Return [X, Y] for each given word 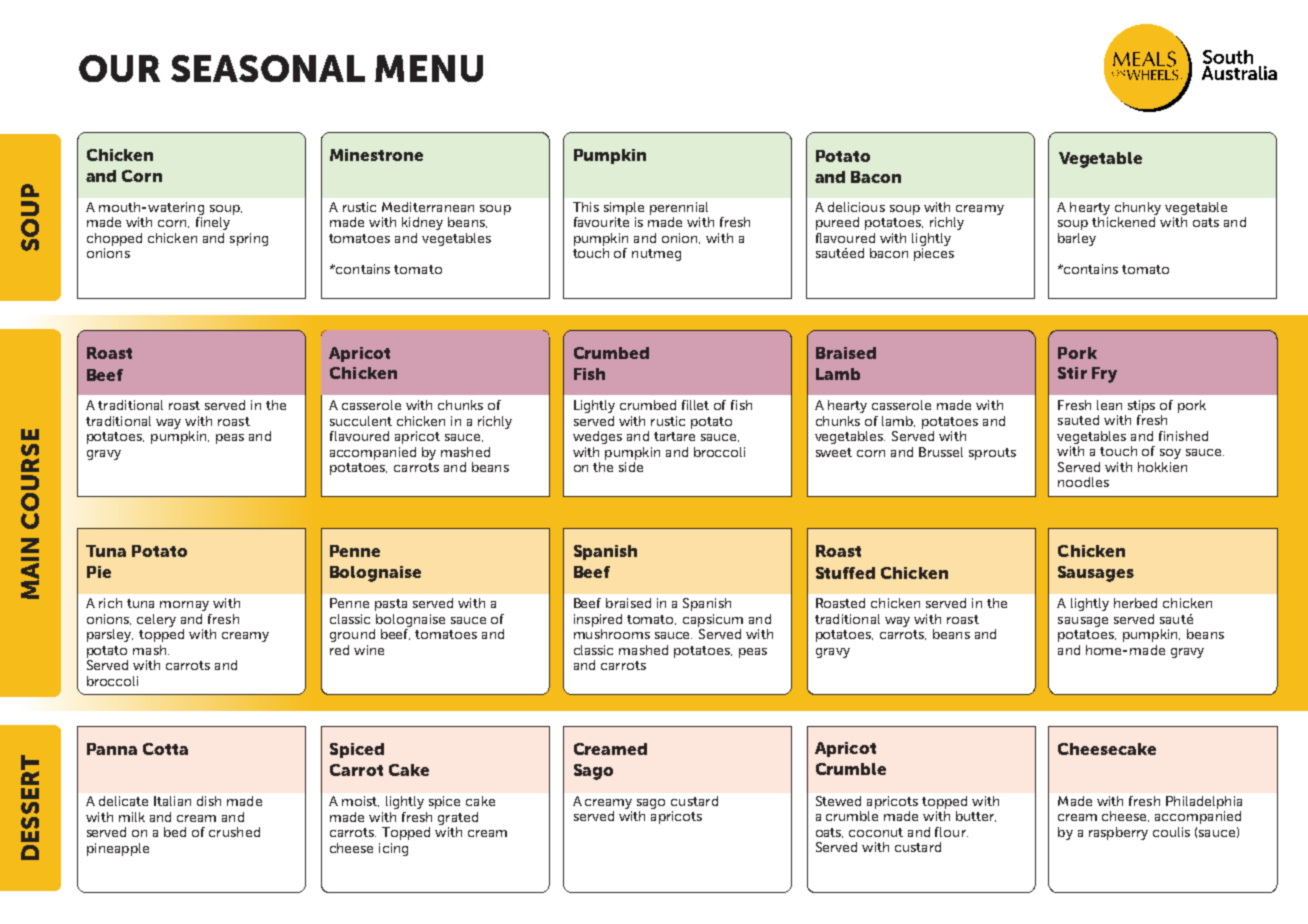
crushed [234, 832]
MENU [429, 68]
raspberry [1118, 833]
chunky [1138, 208]
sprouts [992, 454]
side [631, 467]
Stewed [838, 801]
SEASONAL [268, 68]
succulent [361, 421]
